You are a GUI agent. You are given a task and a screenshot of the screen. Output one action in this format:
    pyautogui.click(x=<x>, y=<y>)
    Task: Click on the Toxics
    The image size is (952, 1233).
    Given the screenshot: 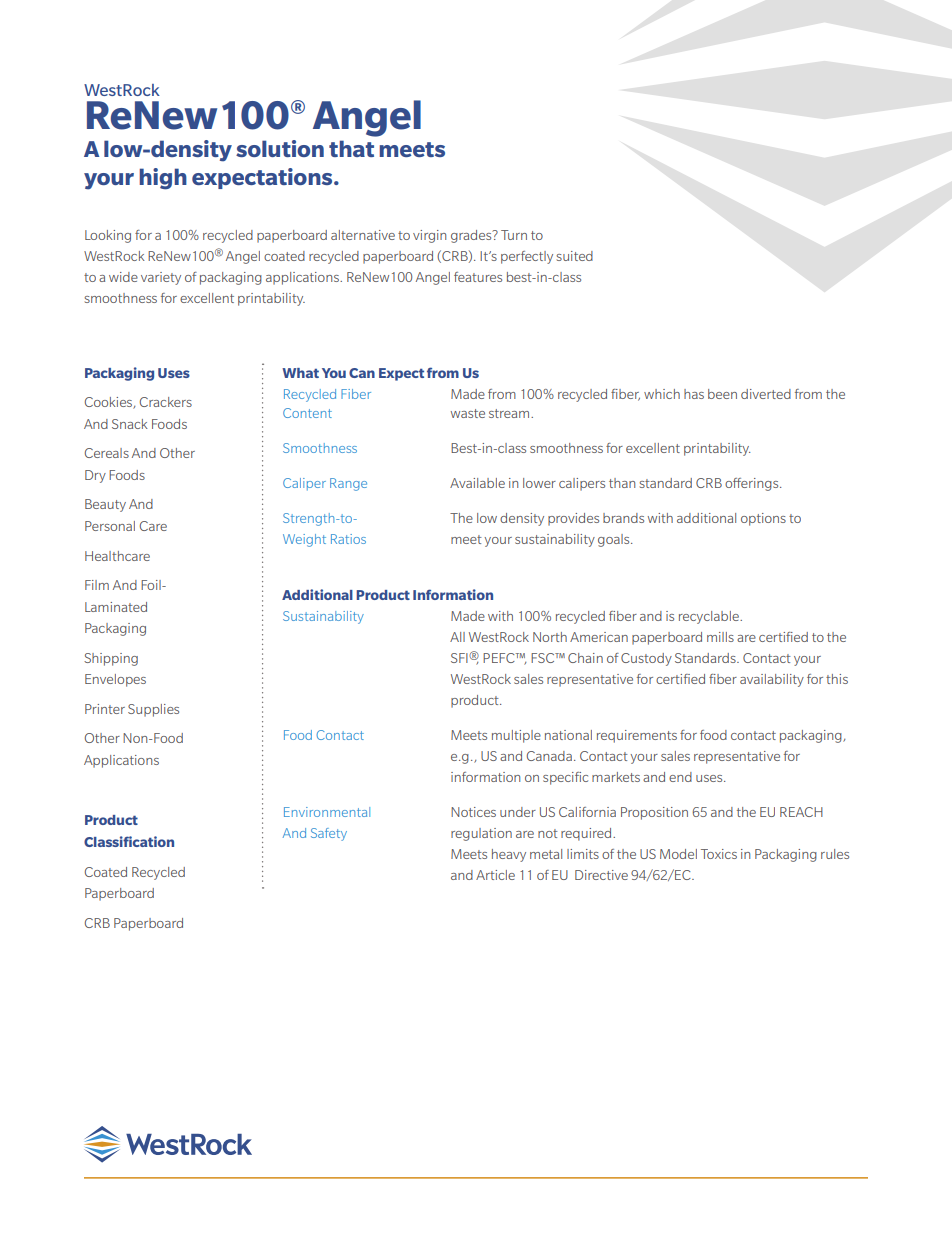 What is the action you would take?
    pyautogui.click(x=719, y=854)
